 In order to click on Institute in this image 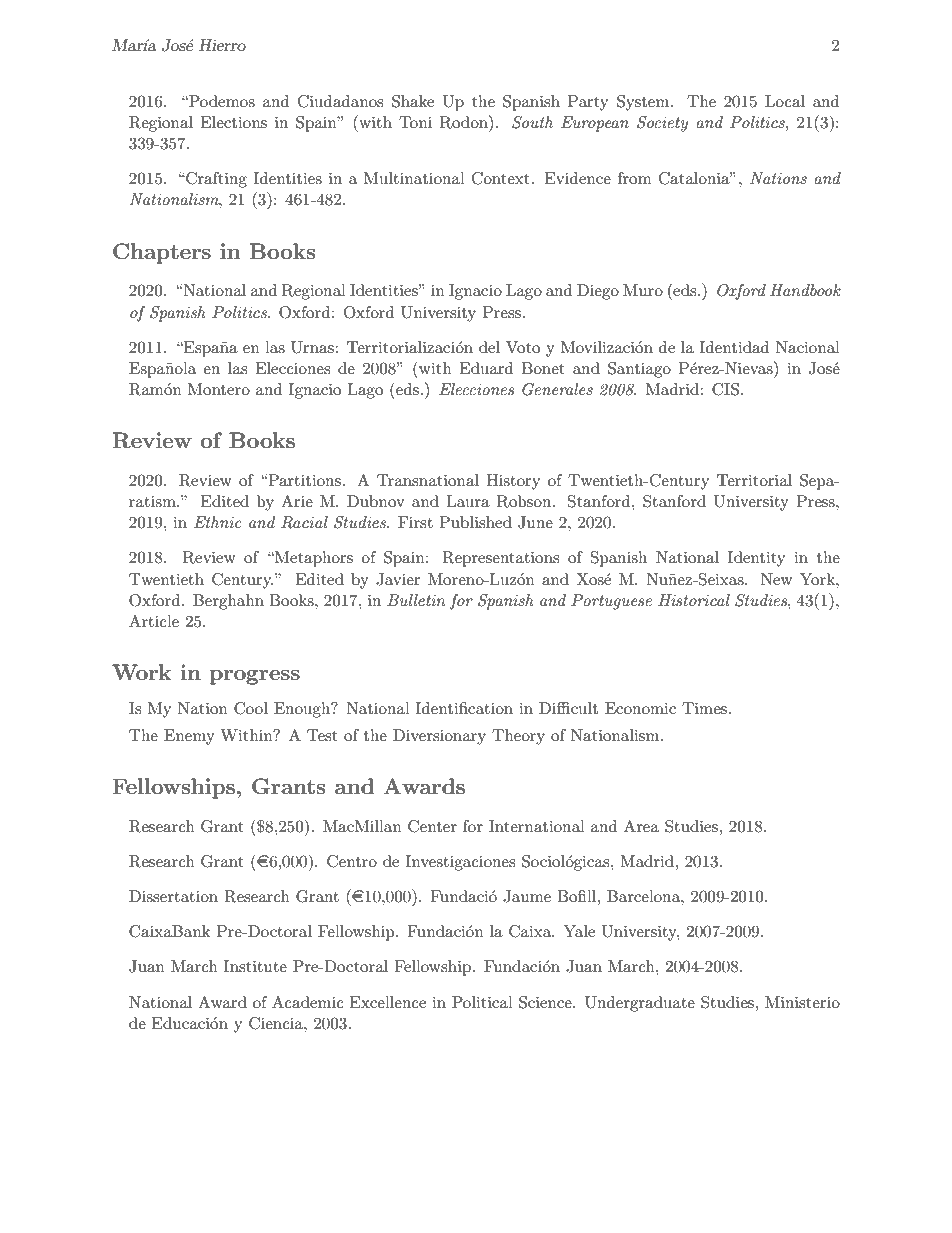, I will do `click(255, 966)`.
